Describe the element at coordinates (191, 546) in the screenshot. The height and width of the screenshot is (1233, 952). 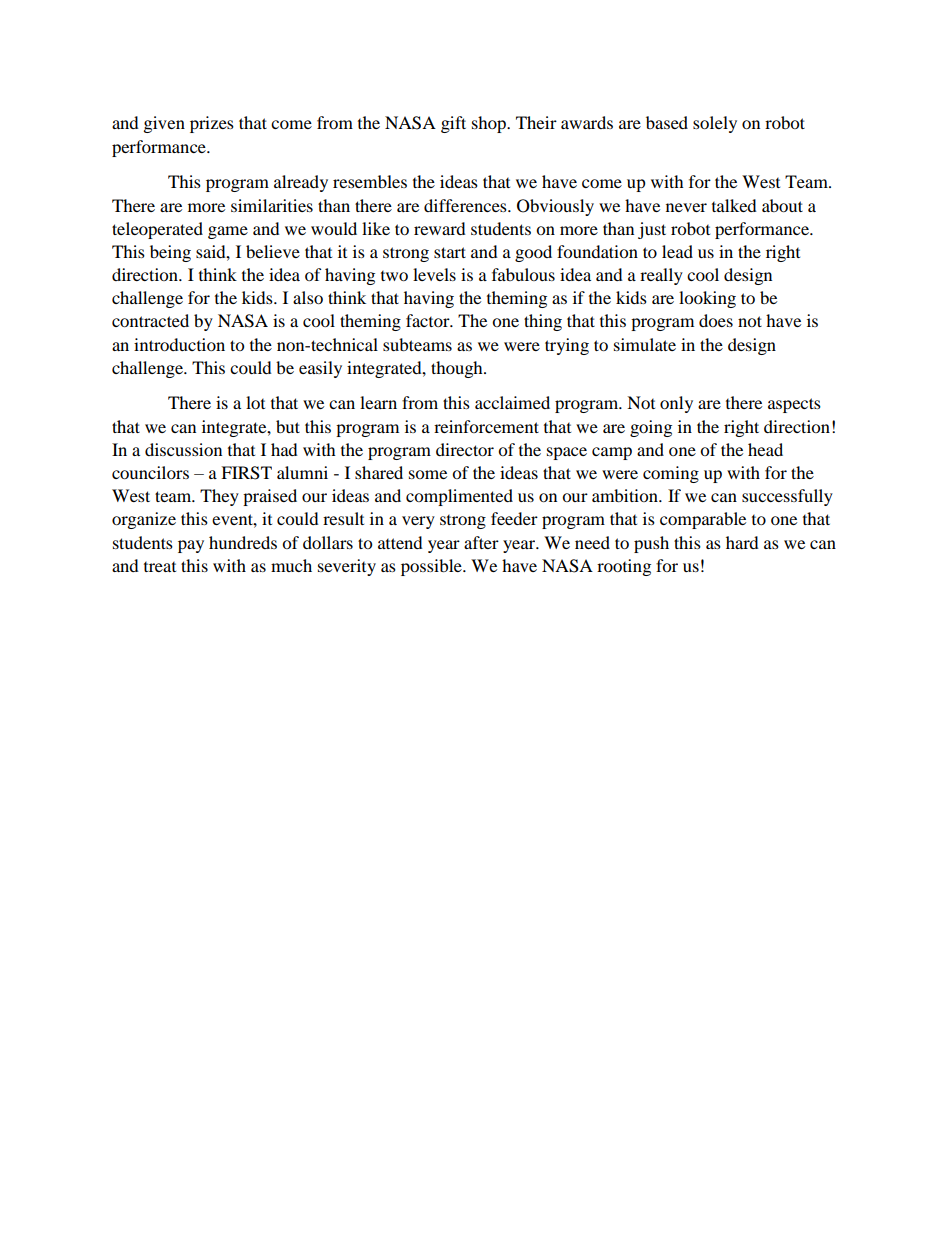
I see `pay` at that location.
